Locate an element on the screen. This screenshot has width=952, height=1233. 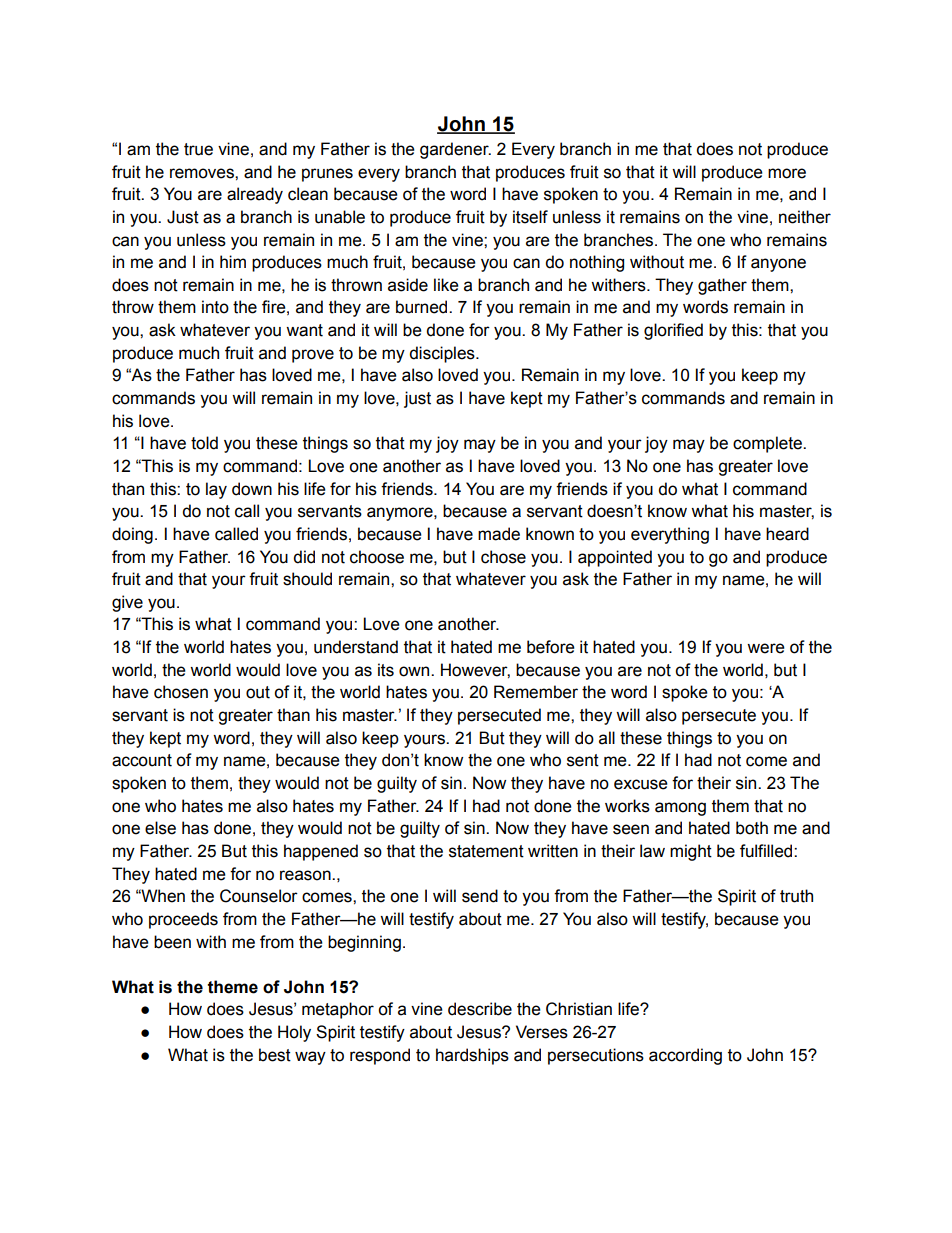
best is located at coordinates (275, 1055).
